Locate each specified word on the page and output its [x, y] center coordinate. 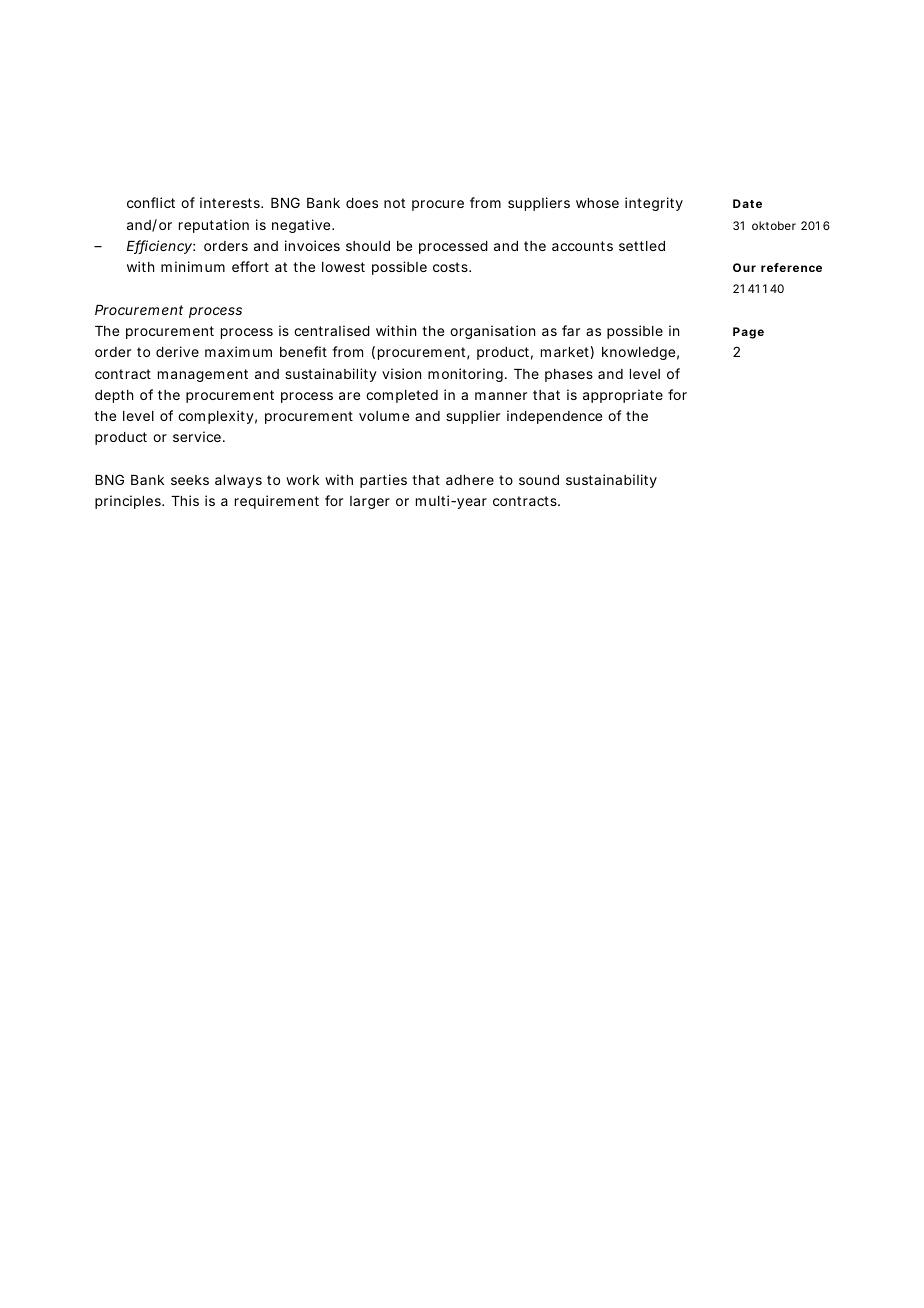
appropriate [623, 396]
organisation [492, 332]
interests [231, 202]
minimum [193, 266]
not [394, 203]
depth [114, 396]
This [185, 500]
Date [747, 203]
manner [501, 396]
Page [748, 333]
